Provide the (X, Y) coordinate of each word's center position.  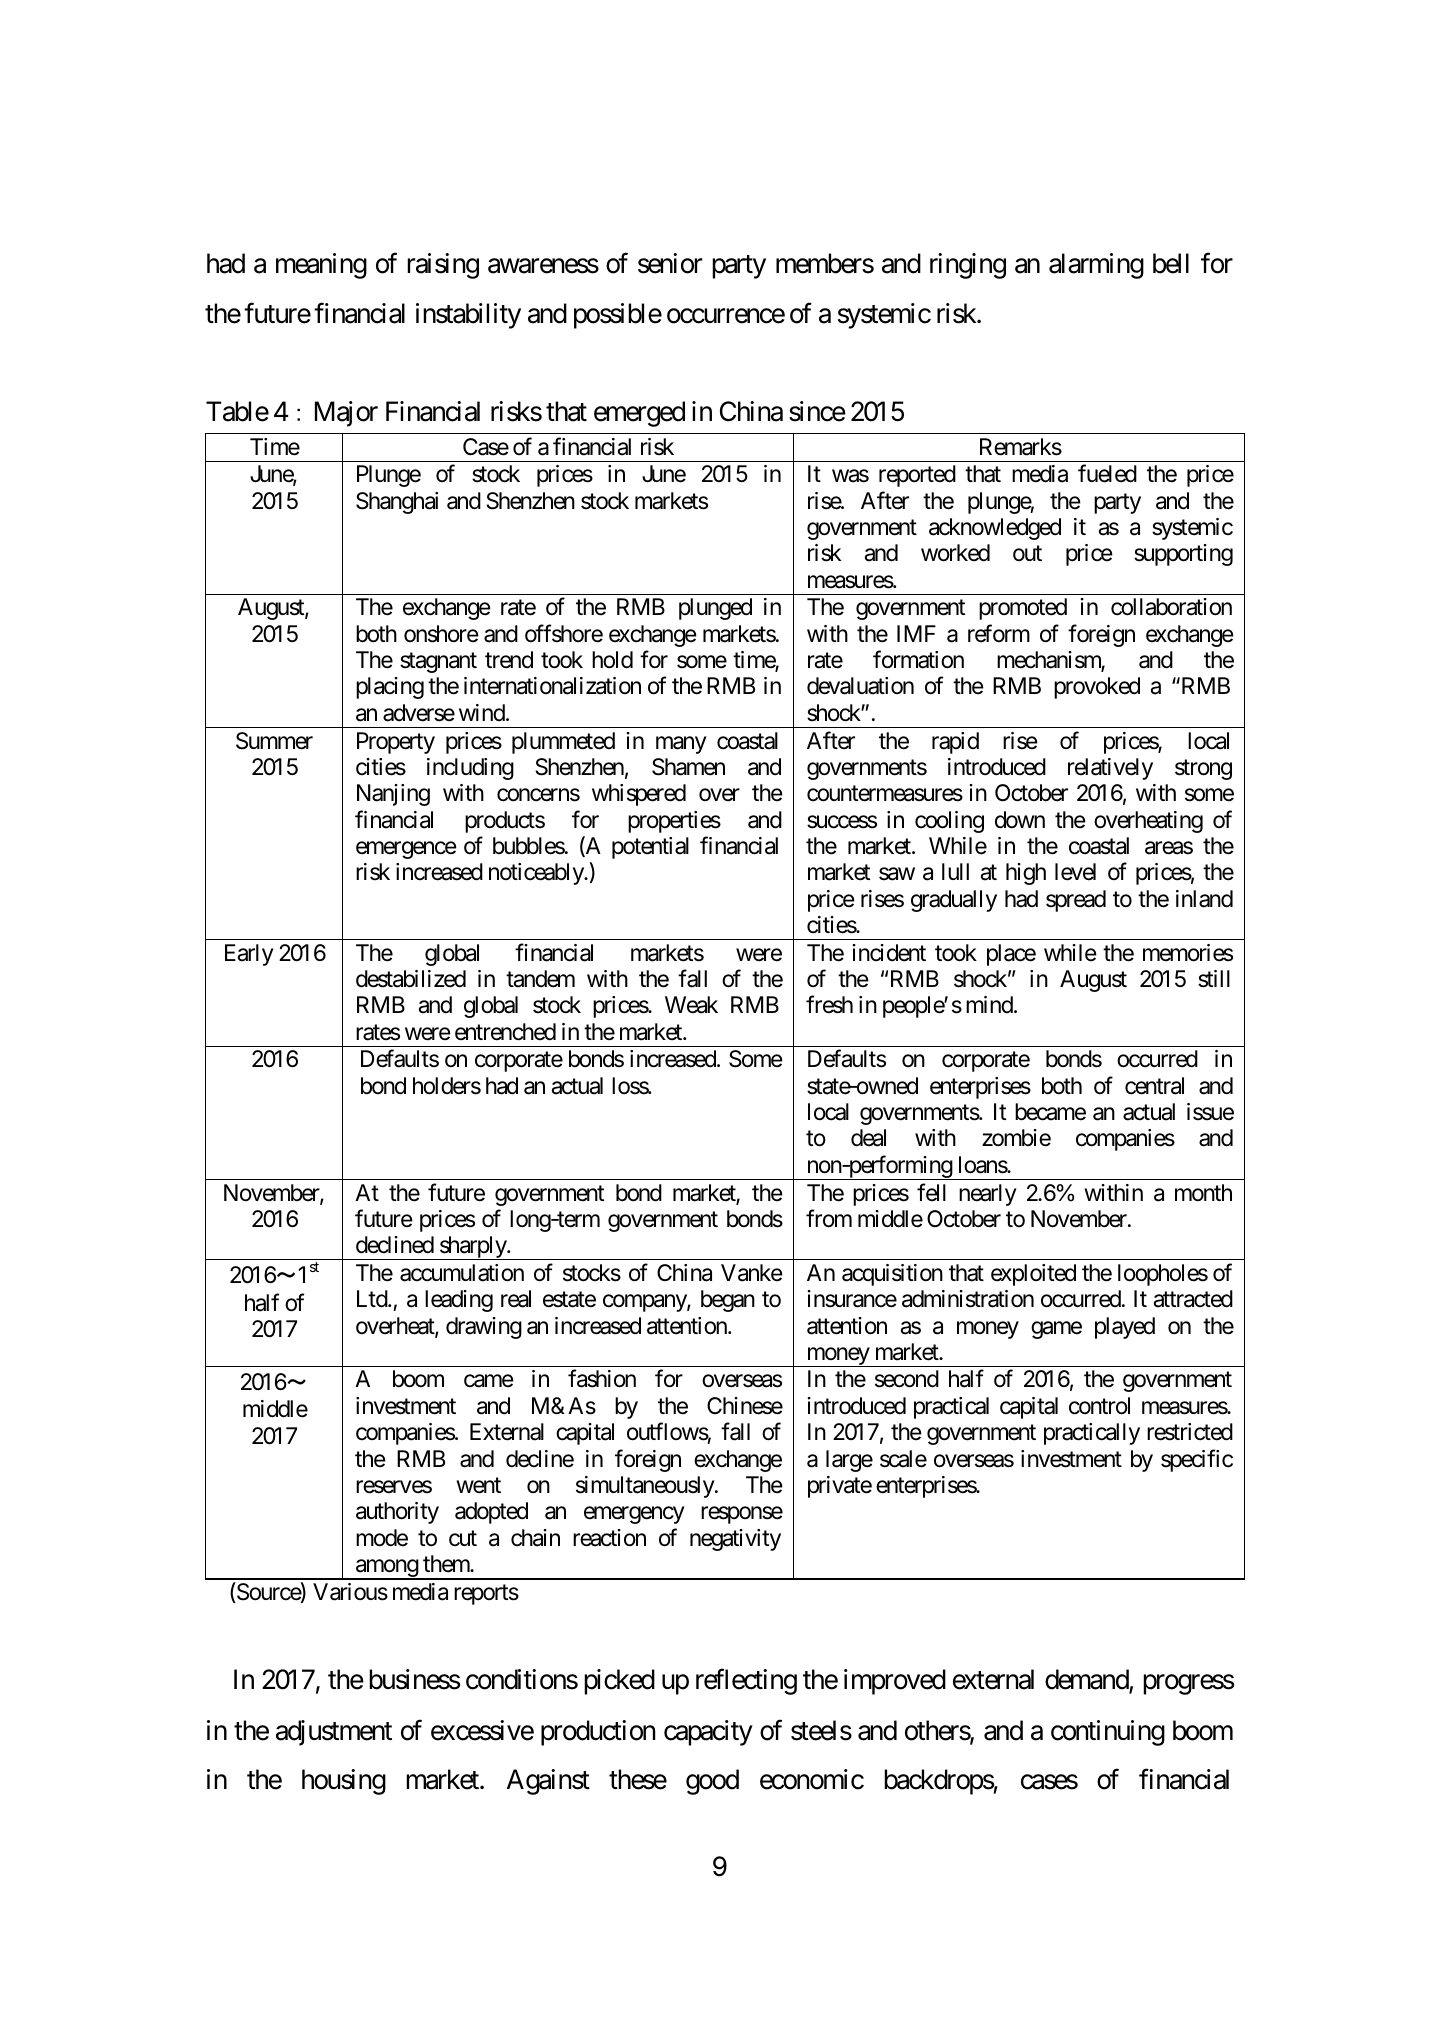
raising (443, 266)
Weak (691, 1005)
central (1154, 1086)
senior (670, 263)
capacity (708, 1733)
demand (1087, 1681)
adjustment (334, 1733)
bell (1171, 263)
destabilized (411, 979)
